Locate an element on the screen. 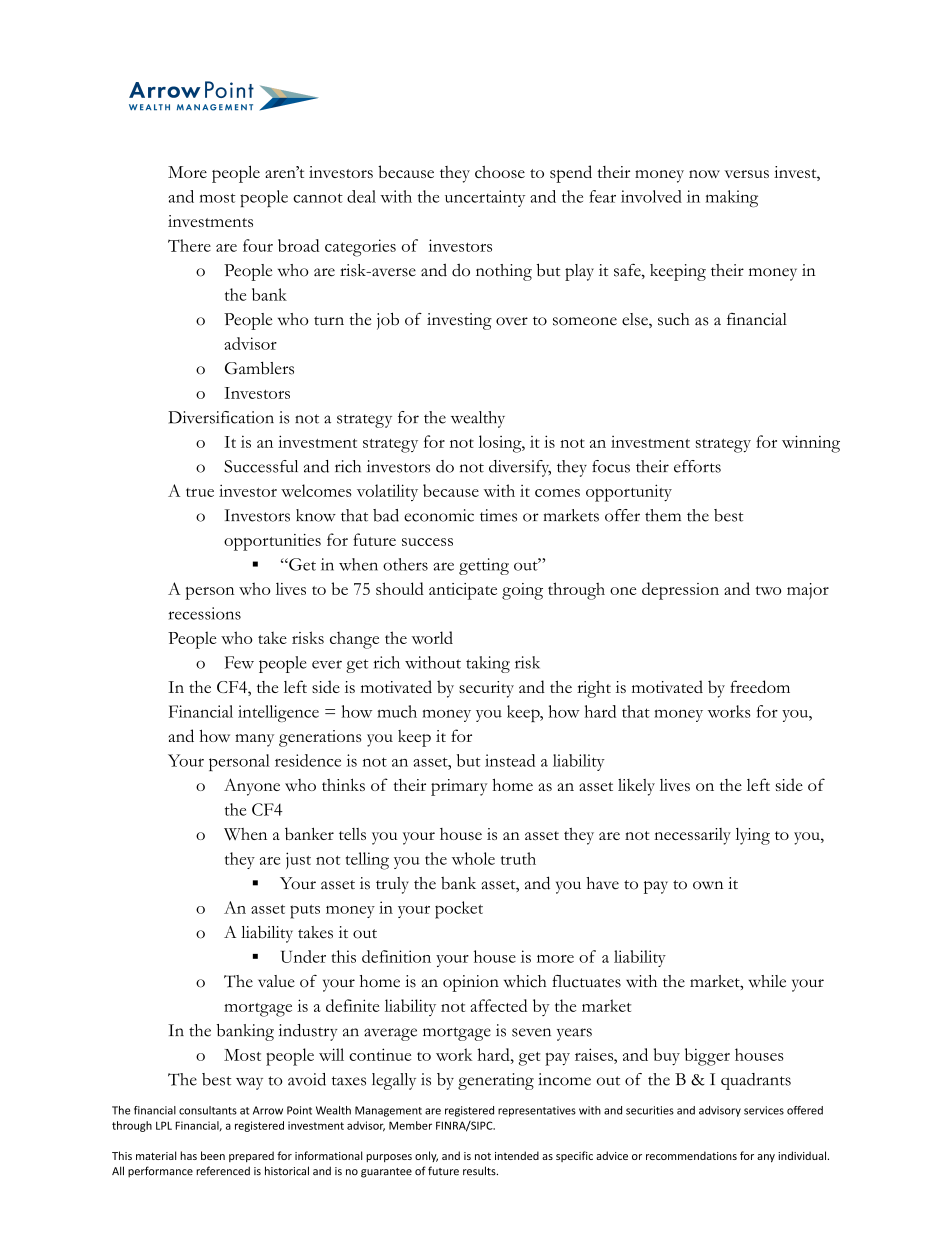 The width and height of the screenshot is (952, 1233). diversify is located at coordinates (520, 468).
